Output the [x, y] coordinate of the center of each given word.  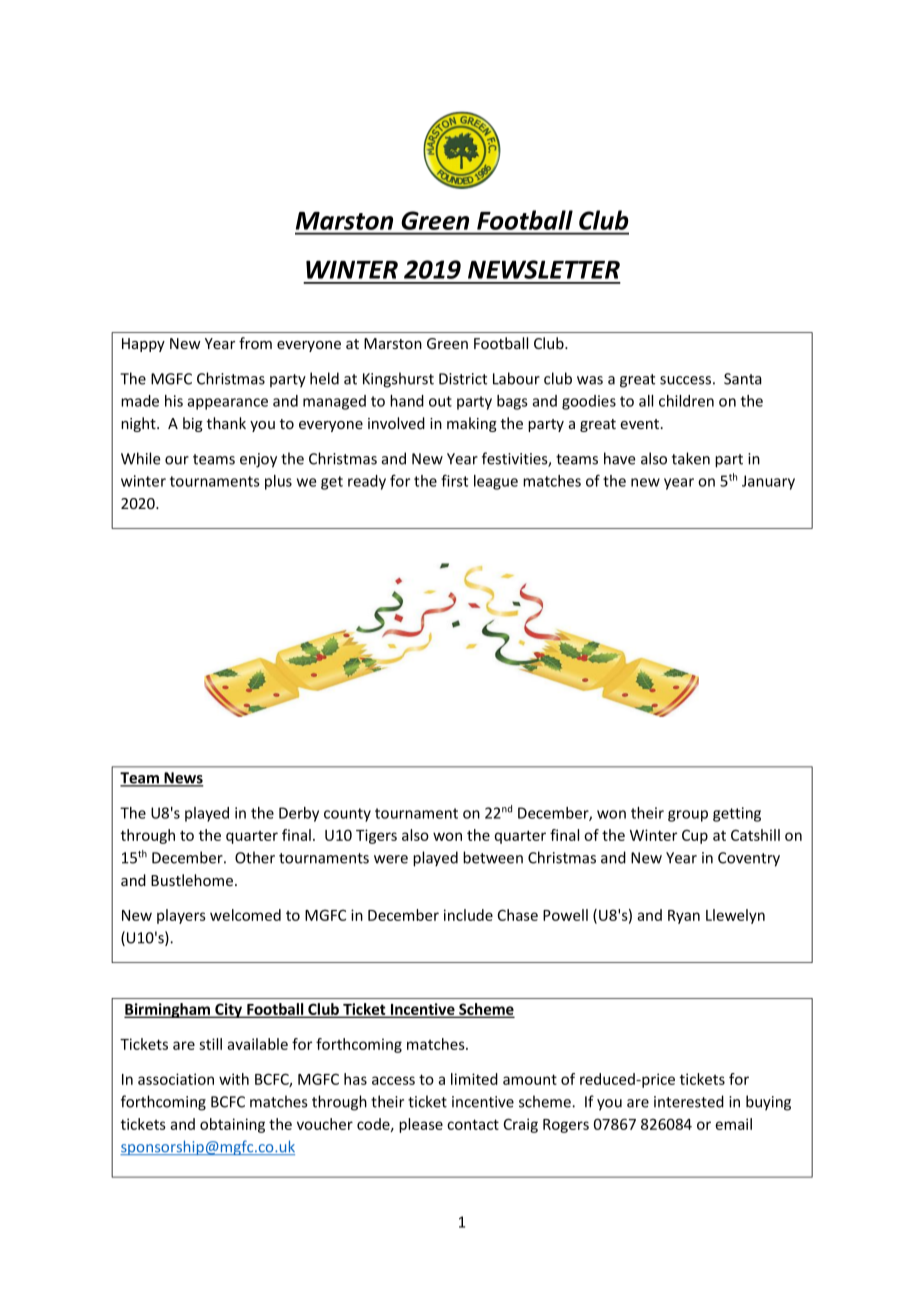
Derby [299, 814]
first [454, 480]
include [468, 915]
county [347, 815]
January [768, 482]
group [688, 816]
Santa [743, 379]
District [463, 379]
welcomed [245, 915]
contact [473, 1124]
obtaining [232, 1125]
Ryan [684, 917]
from [255, 343]
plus [278, 482]
